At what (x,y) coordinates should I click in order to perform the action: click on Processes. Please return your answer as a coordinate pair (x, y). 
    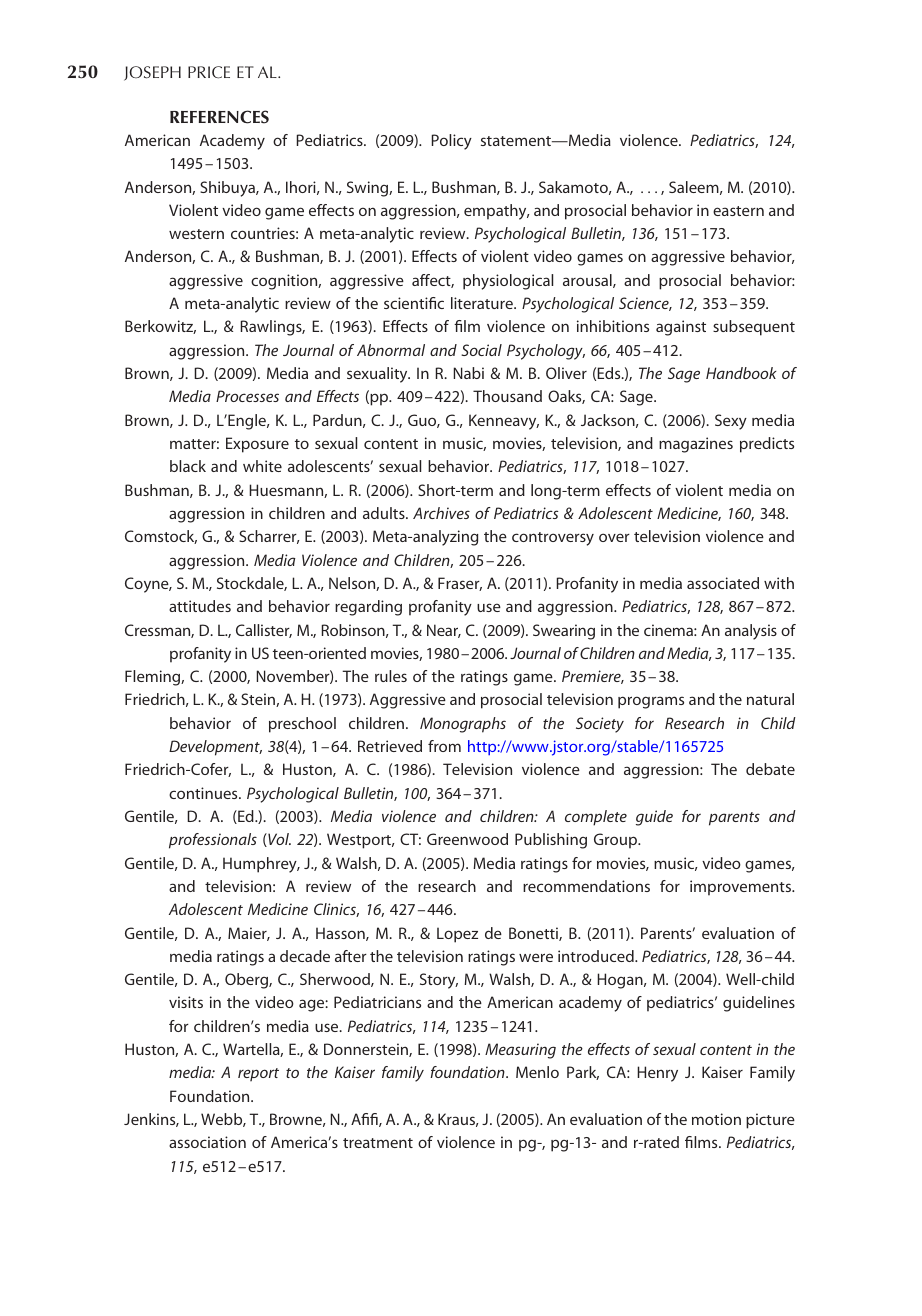
    Looking at the image, I should click on (247, 396).
